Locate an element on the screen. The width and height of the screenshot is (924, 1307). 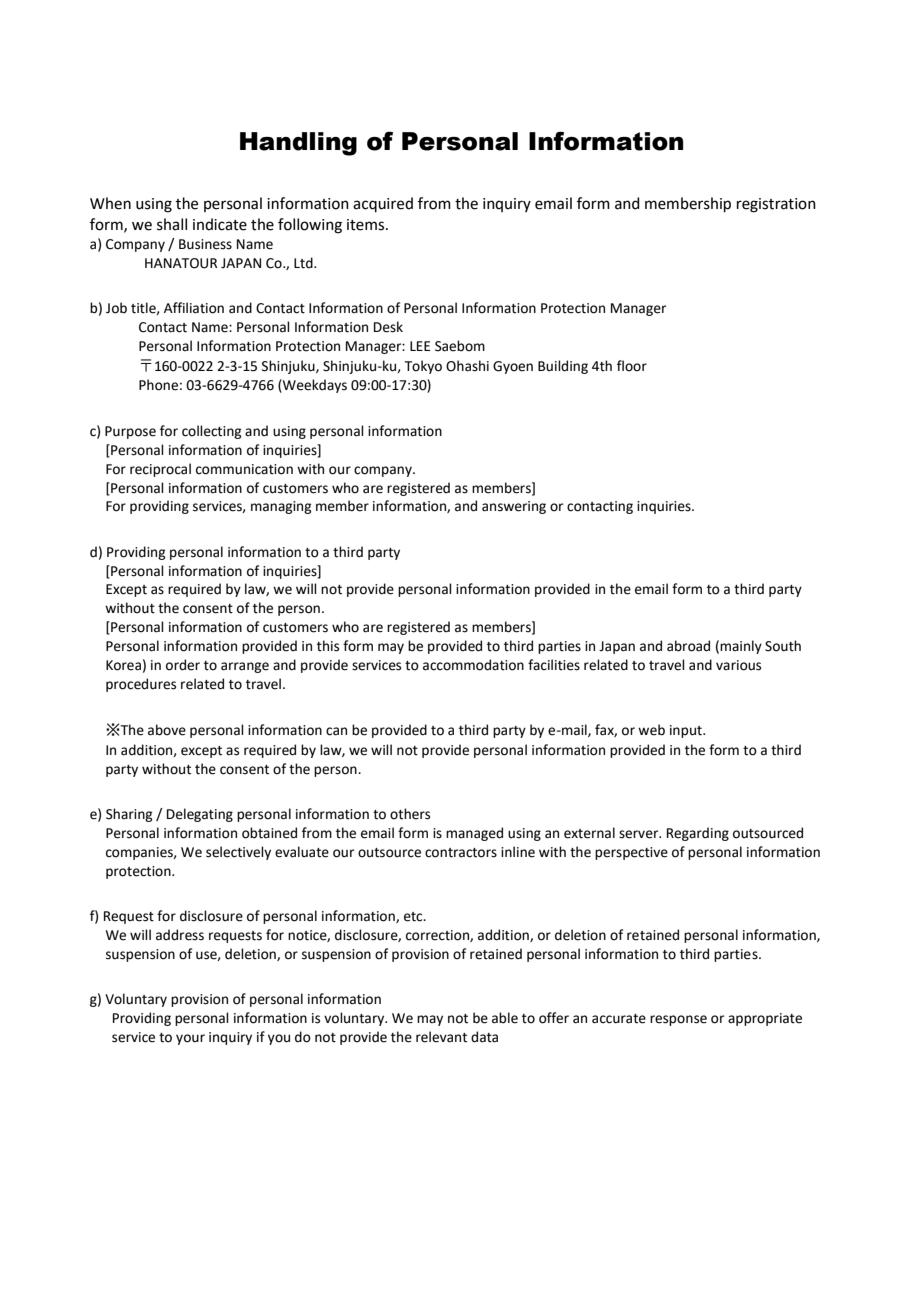
relevant is located at coordinates (441, 1037).
